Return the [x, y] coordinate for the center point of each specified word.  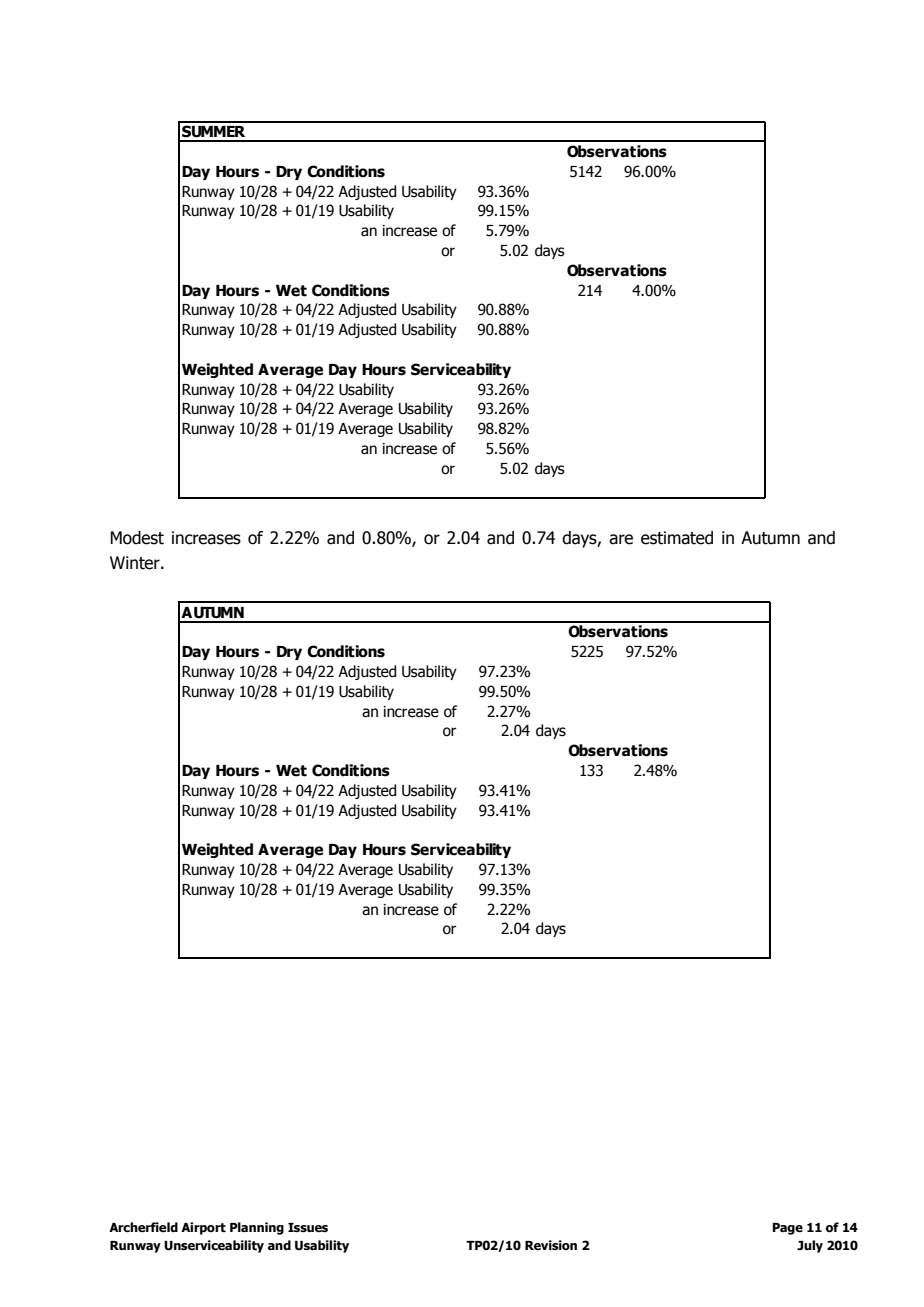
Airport [203, 1228]
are [621, 539]
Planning [257, 1228]
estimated [677, 538]
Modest [137, 538]
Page [788, 1229]
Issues [308, 1227]
